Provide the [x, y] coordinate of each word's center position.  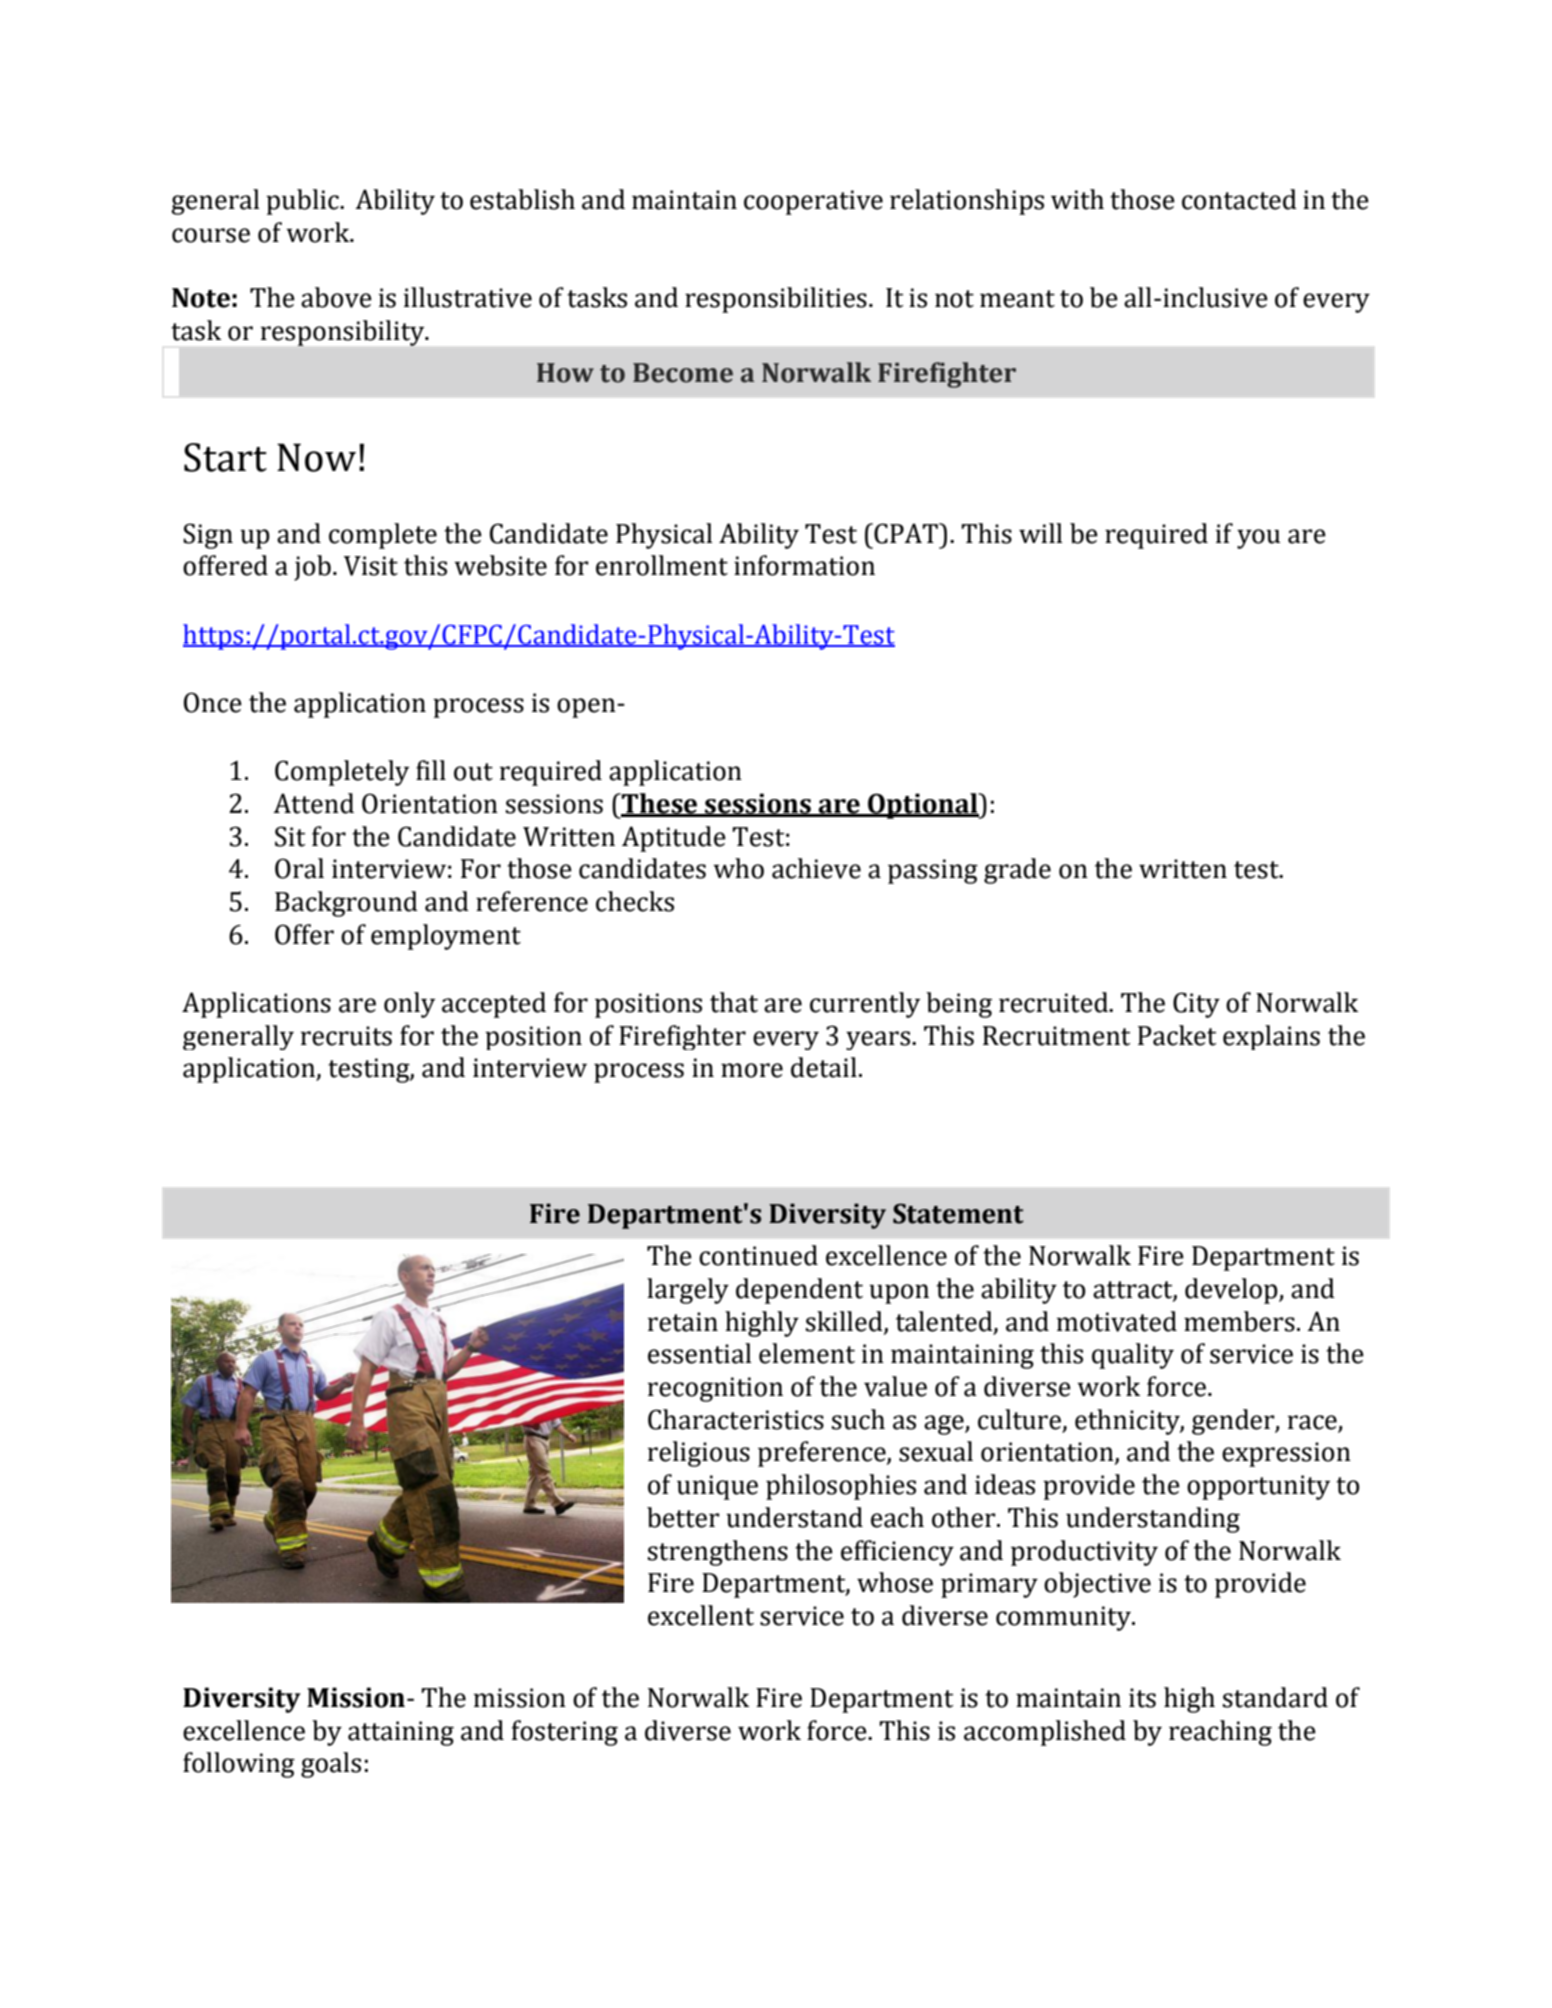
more [752, 1070]
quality [1133, 1356]
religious [699, 1454]
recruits [346, 1036]
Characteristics [736, 1419]
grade [1017, 871]
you [1259, 539]
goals [331, 1765]
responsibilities [776, 300]
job [312, 568]
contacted [1239, 199]
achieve [816, 868]
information [804, 565]
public [303, 202]
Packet [1177, 1035]
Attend [313, 803]
